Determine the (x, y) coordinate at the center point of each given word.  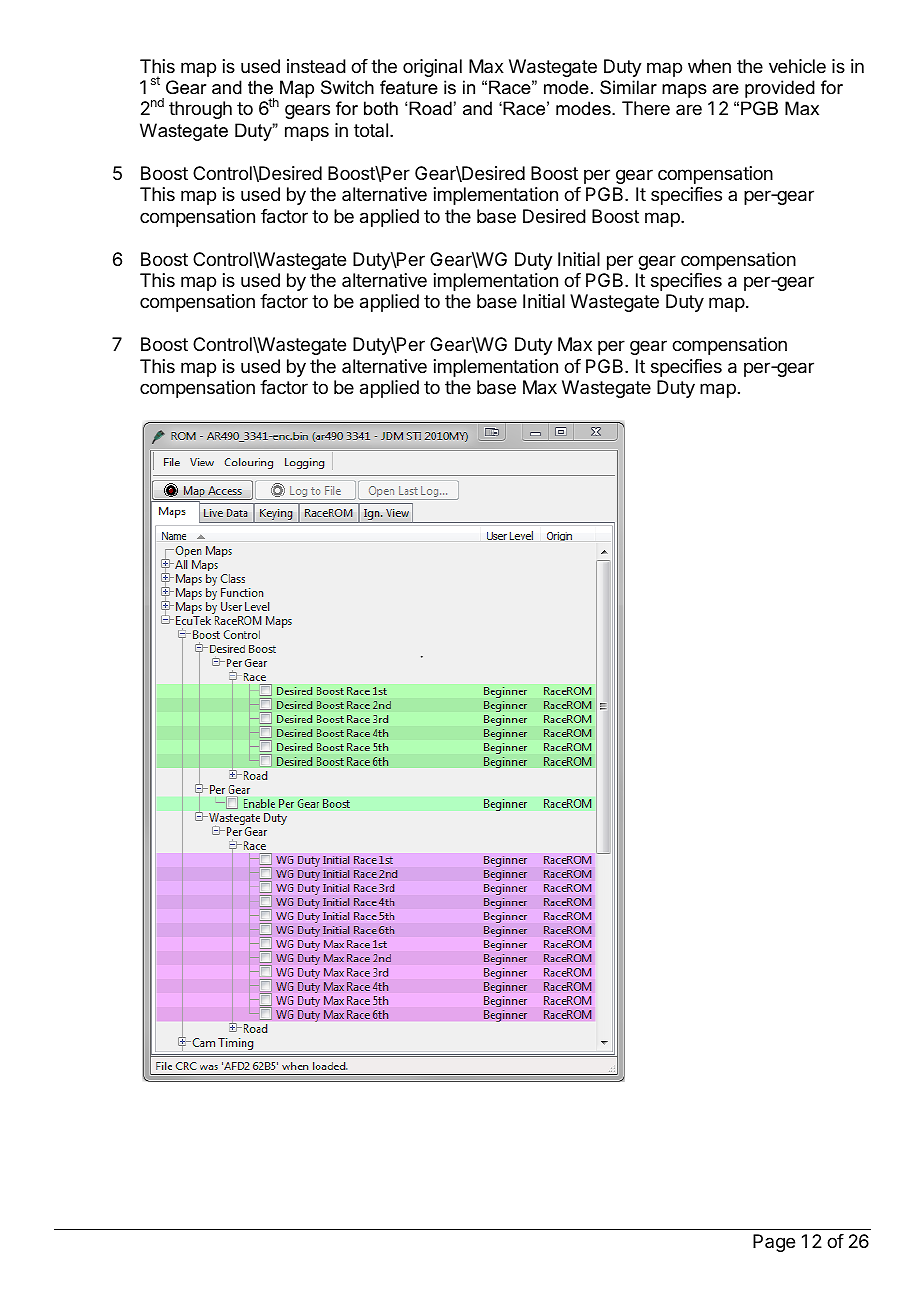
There (646, 108)
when (709, 66)
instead (316, 66)
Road (430, 108)
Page (774, 1243)
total (371, 130)
